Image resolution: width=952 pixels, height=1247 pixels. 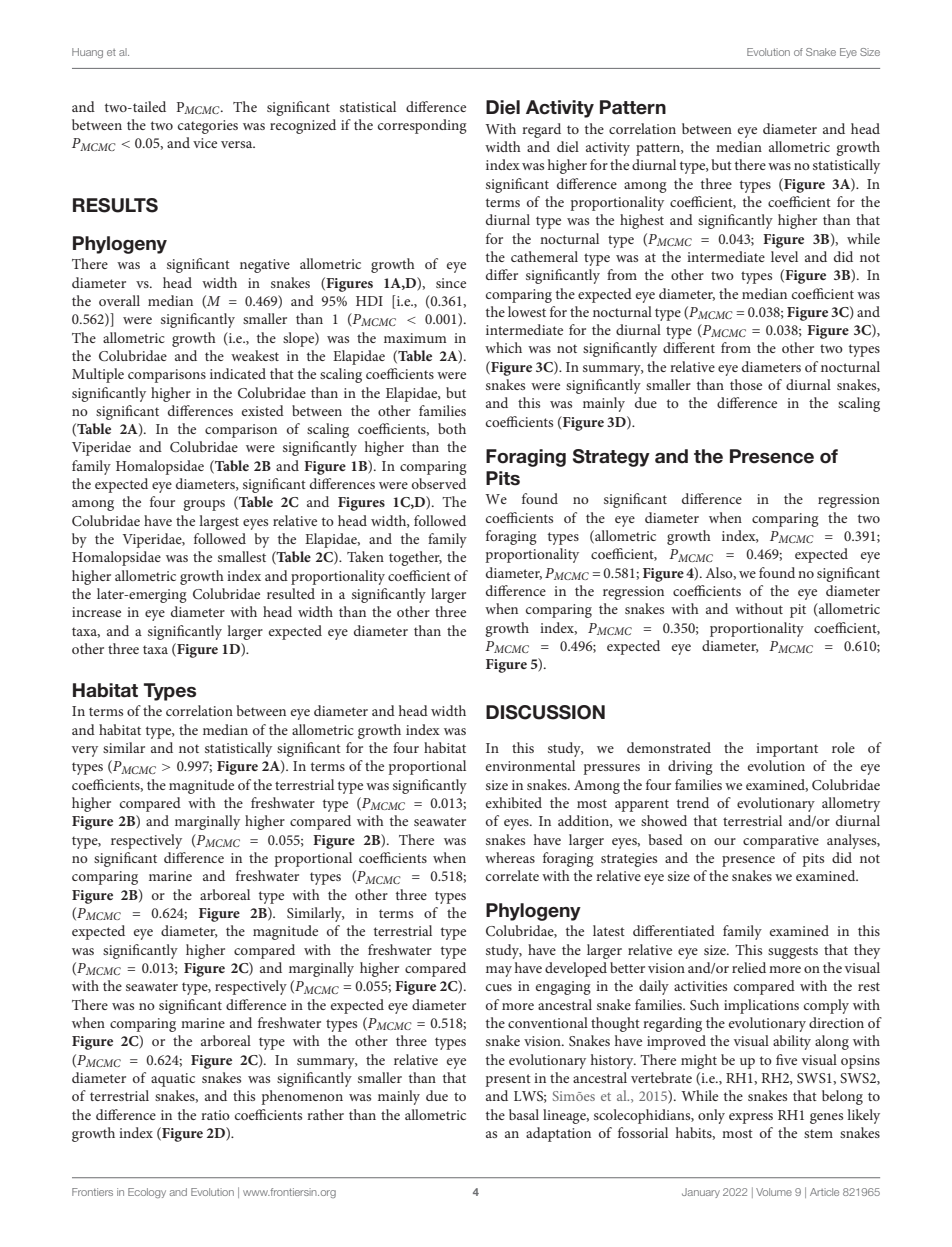 What do you see at coordinates (208, 127) in the screenshot?
I see `categories` at bounding box center [208, 127].
